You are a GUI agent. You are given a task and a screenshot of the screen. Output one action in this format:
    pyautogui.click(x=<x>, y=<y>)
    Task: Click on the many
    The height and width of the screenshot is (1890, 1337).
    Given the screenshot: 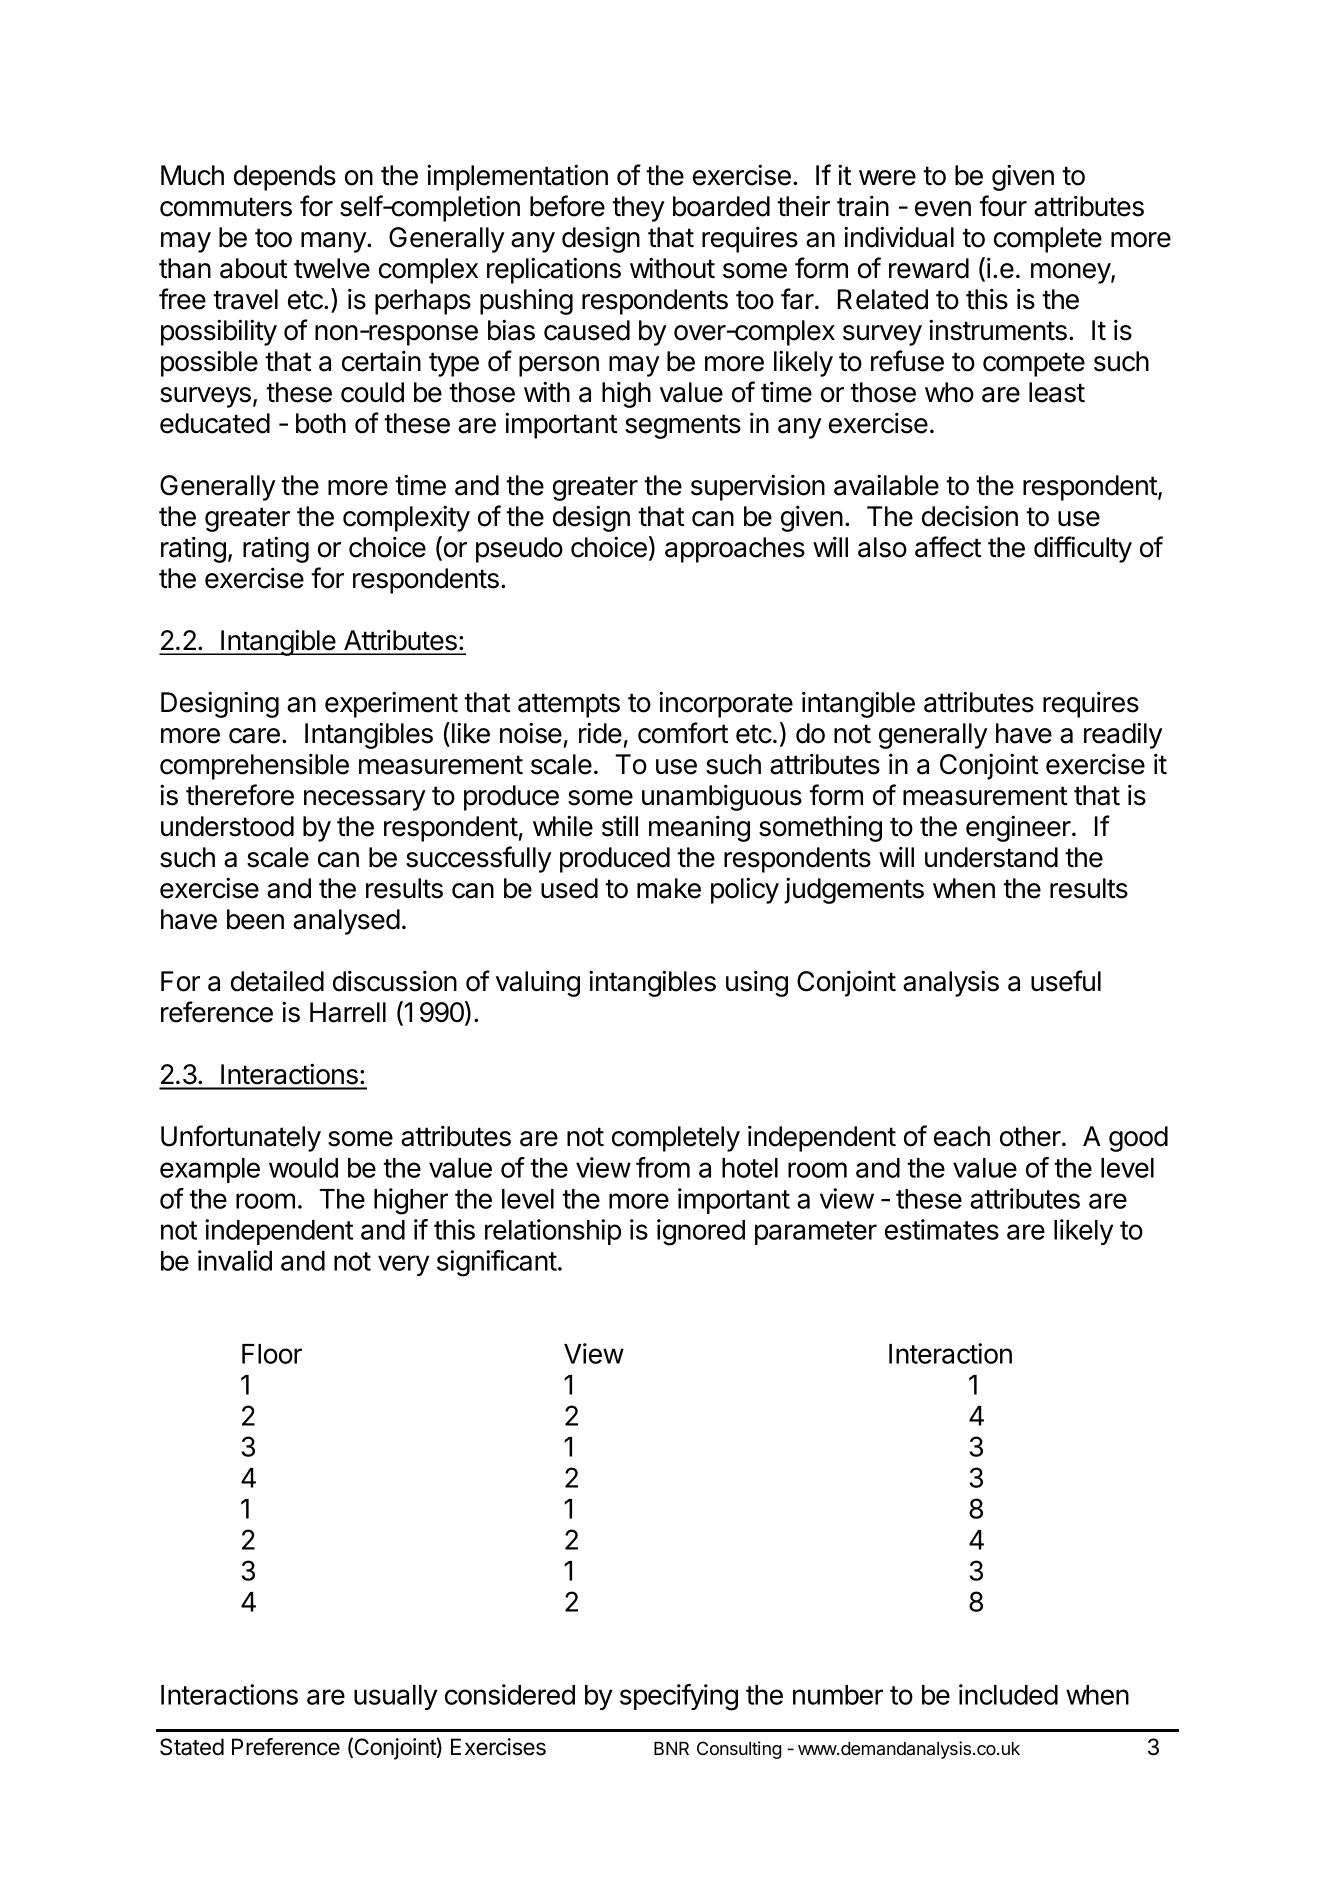 What is the action you would take?
    pyautogui.click(x=334, y=242)
